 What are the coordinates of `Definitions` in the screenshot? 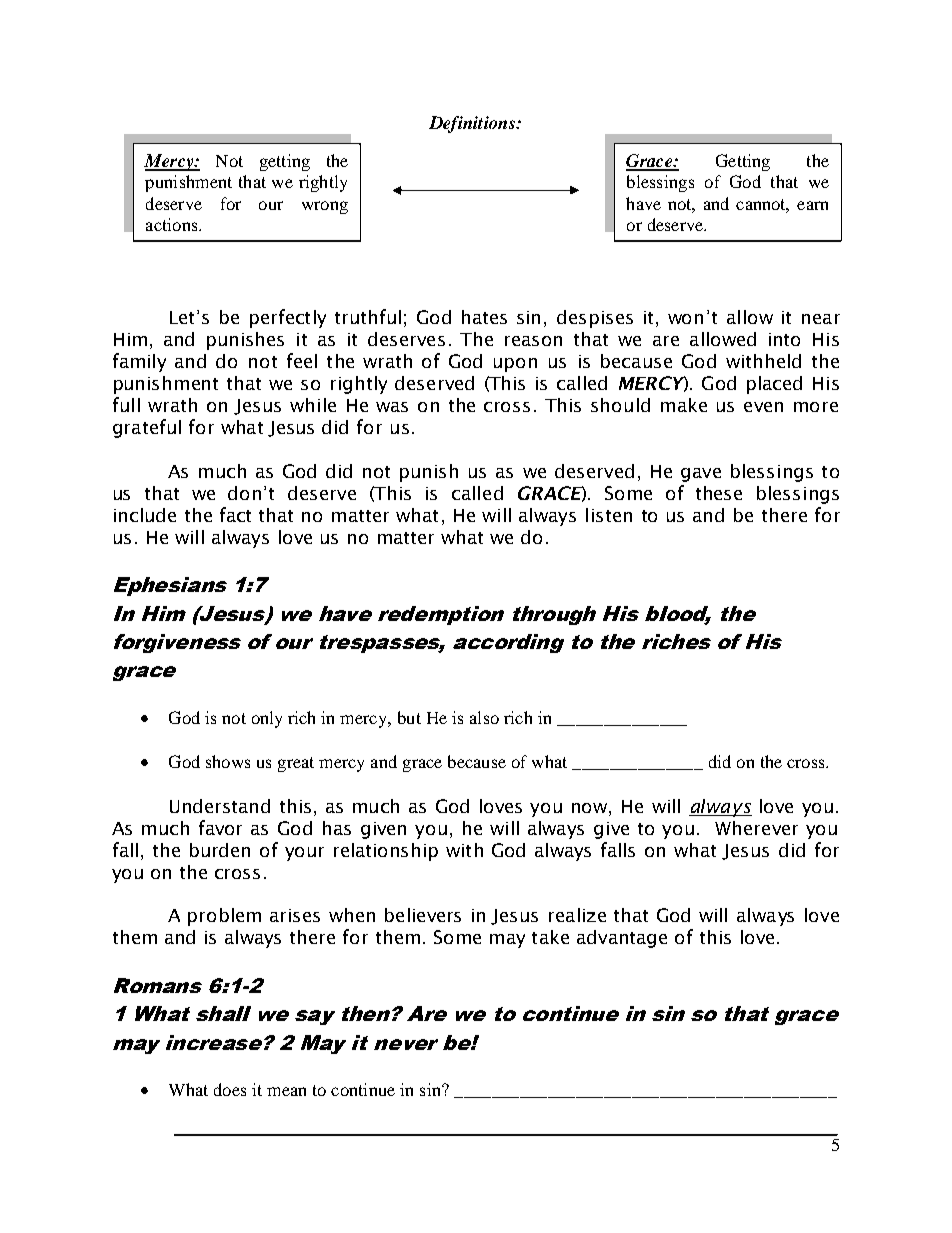 It's located at (473, 124).
